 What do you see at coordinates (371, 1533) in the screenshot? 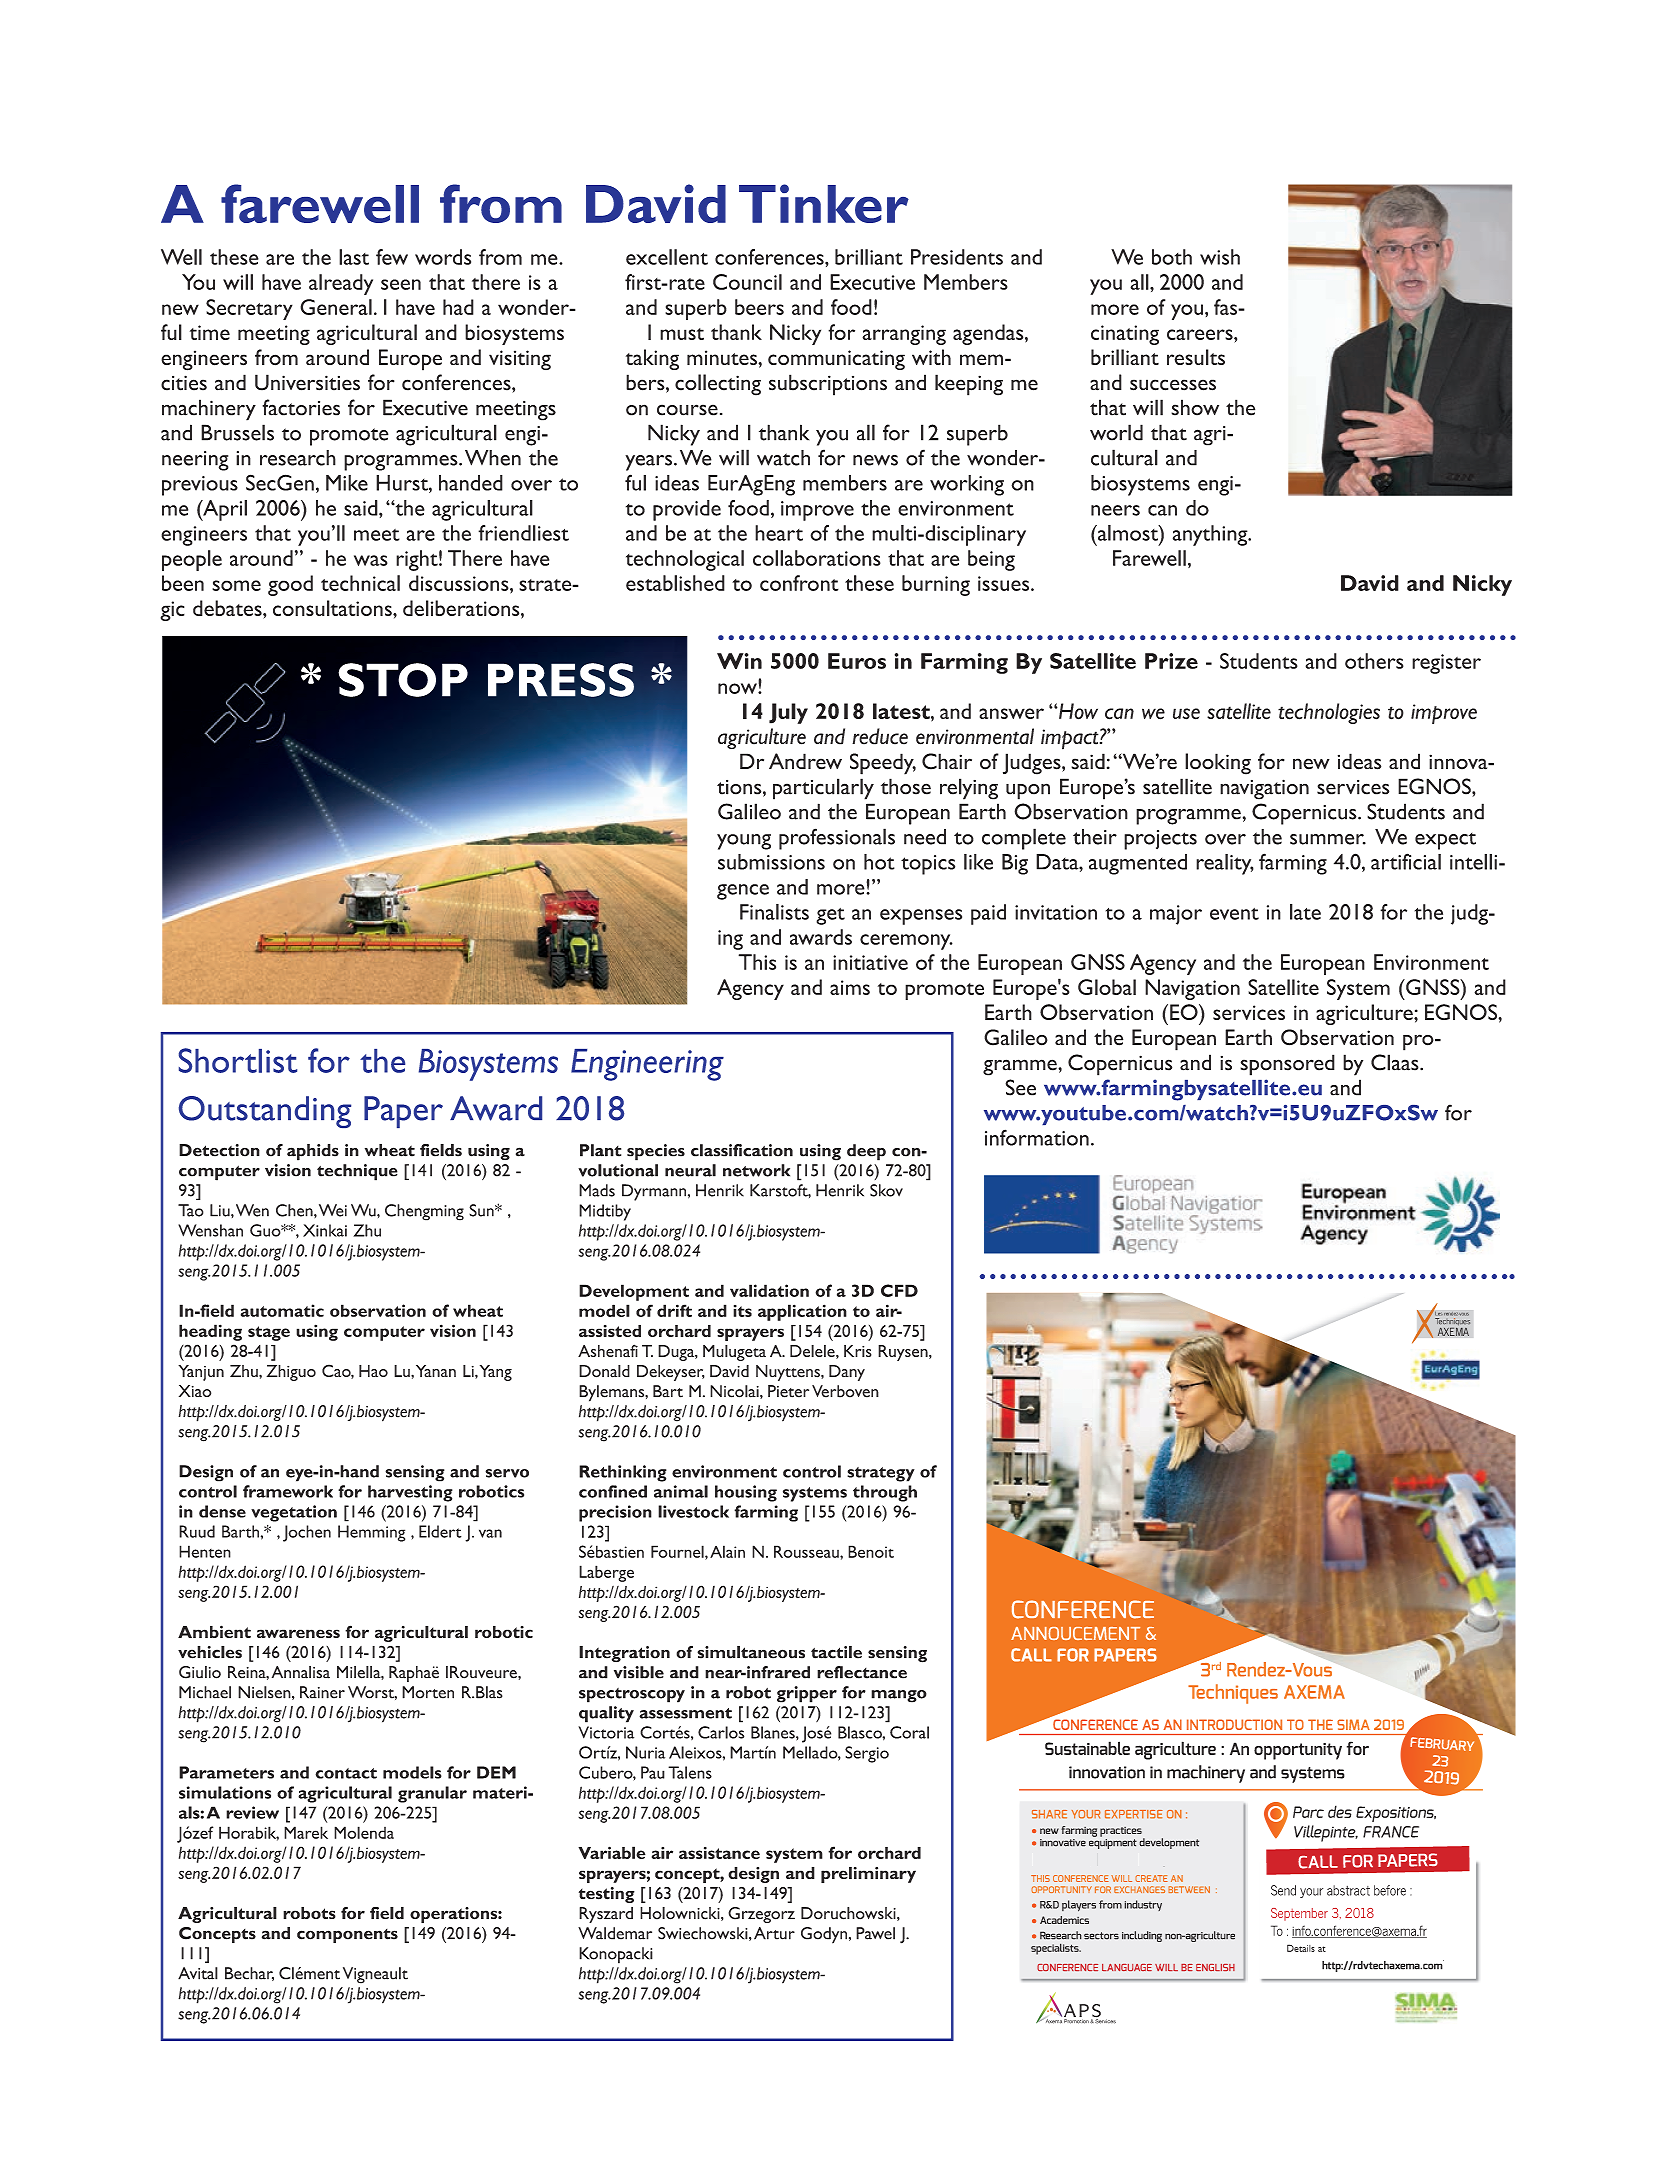
I see `Hemming` at bounding box center [371, 1533].
